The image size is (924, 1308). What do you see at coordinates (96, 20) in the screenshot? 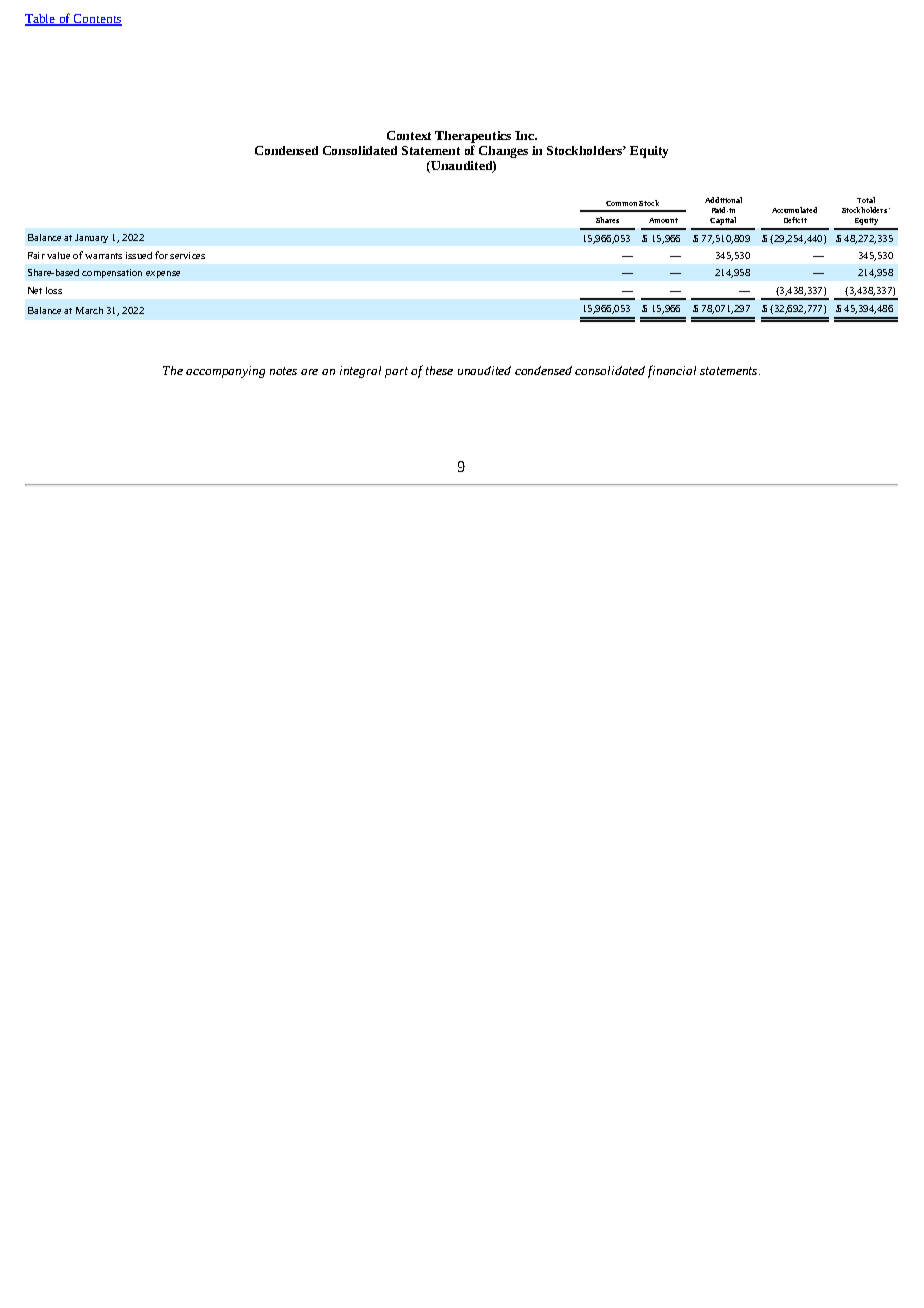
I see `Contents` at bounding box center [96, 20].
